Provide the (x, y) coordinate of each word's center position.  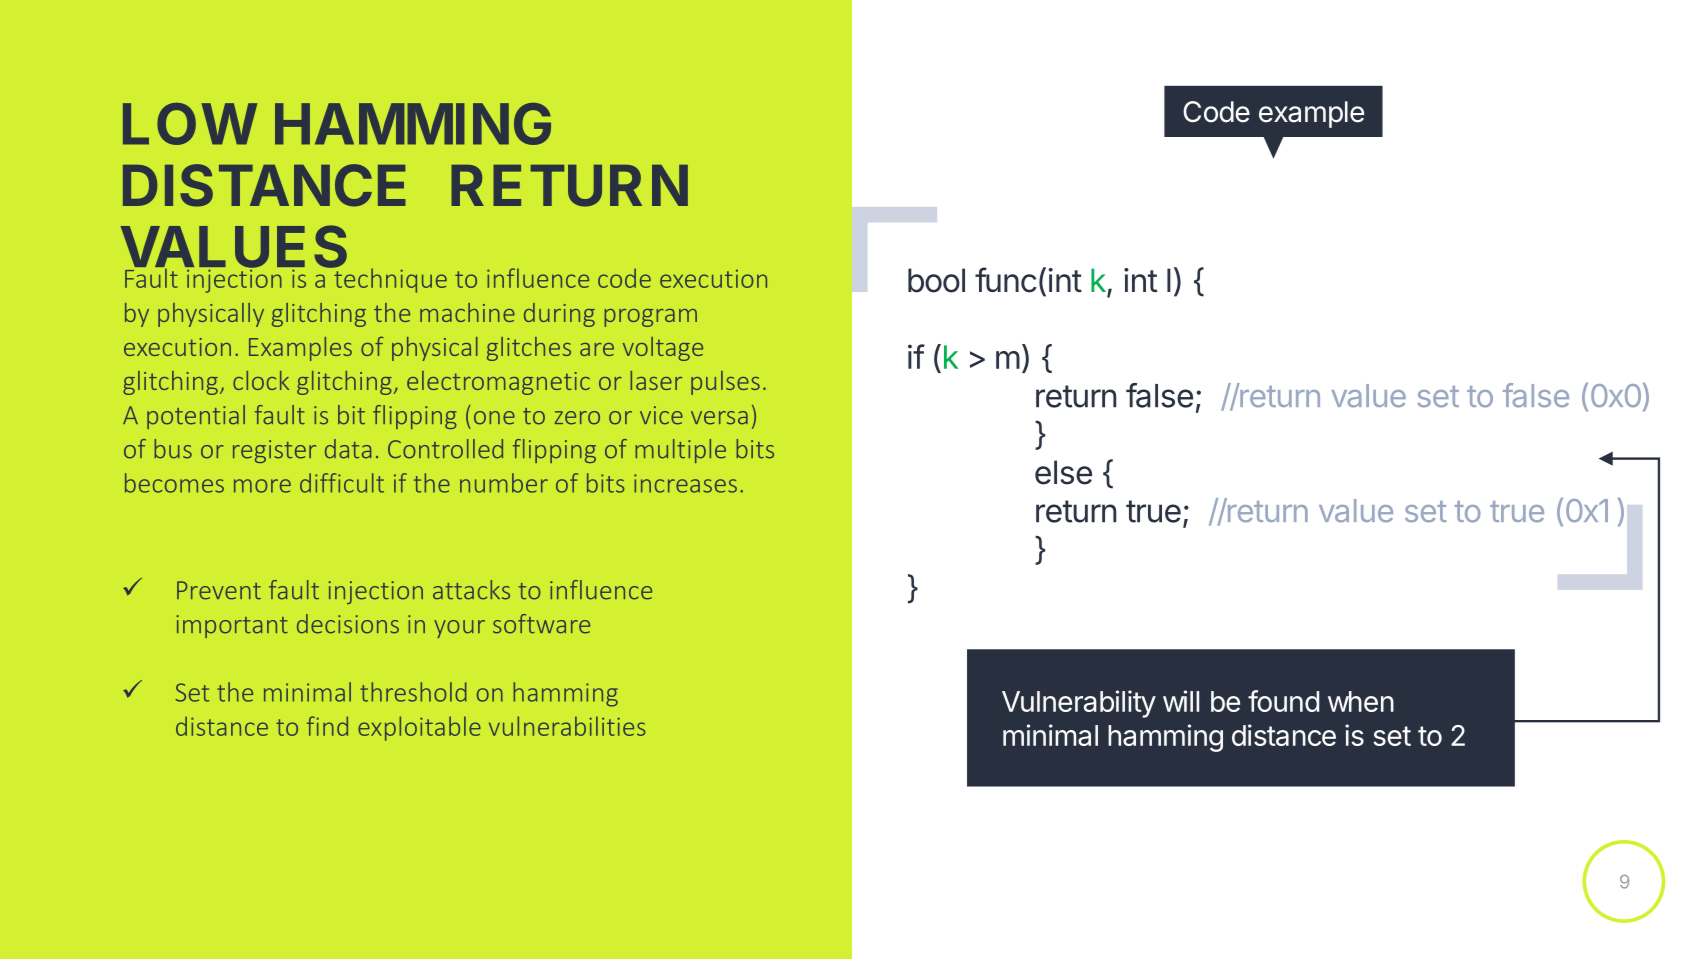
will (1181, 701)
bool (936, 280)
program (650, 318)
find (327, 726)
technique (389, 279)
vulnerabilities (567, 726)
